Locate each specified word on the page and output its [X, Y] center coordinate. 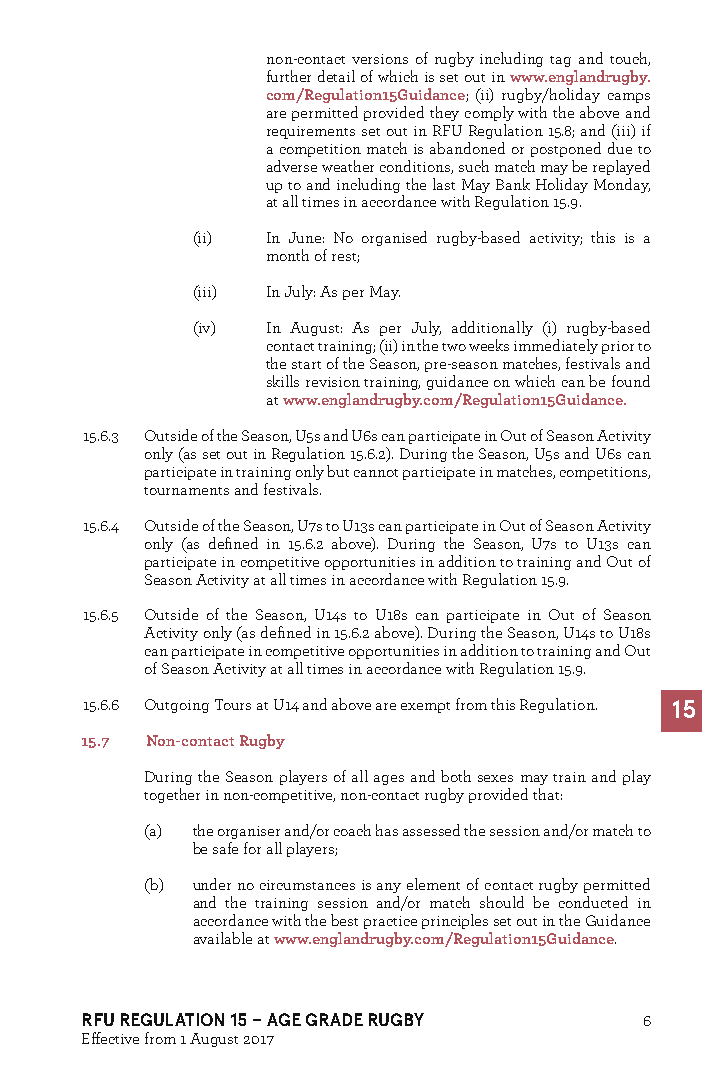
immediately [556, 346]
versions [380, 59]
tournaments [186, 491]
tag [560, 61]
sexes [495, 778]
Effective [110, 1038]
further [289, 76]
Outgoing [177, 706]
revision [333, 382]
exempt [425, 707]
